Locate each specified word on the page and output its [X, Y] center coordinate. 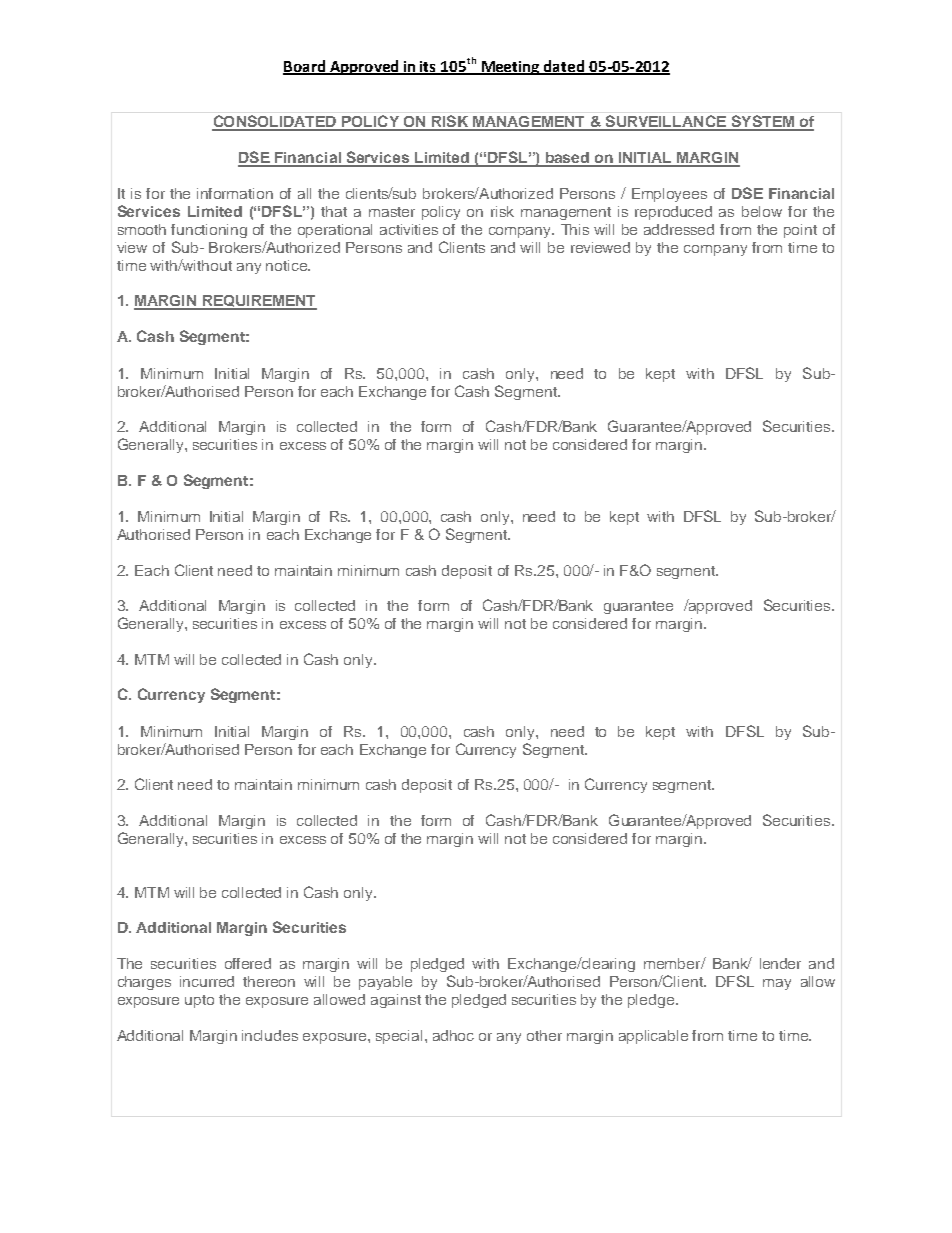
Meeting [510, 68]
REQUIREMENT [258, 302]
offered [248, 963]
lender [780, 963]
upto [199, 1001]
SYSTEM [762, 122]
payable [385, 983]
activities [409, 229]
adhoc [453, 1035]
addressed [679, 229]
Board [305, 67]
